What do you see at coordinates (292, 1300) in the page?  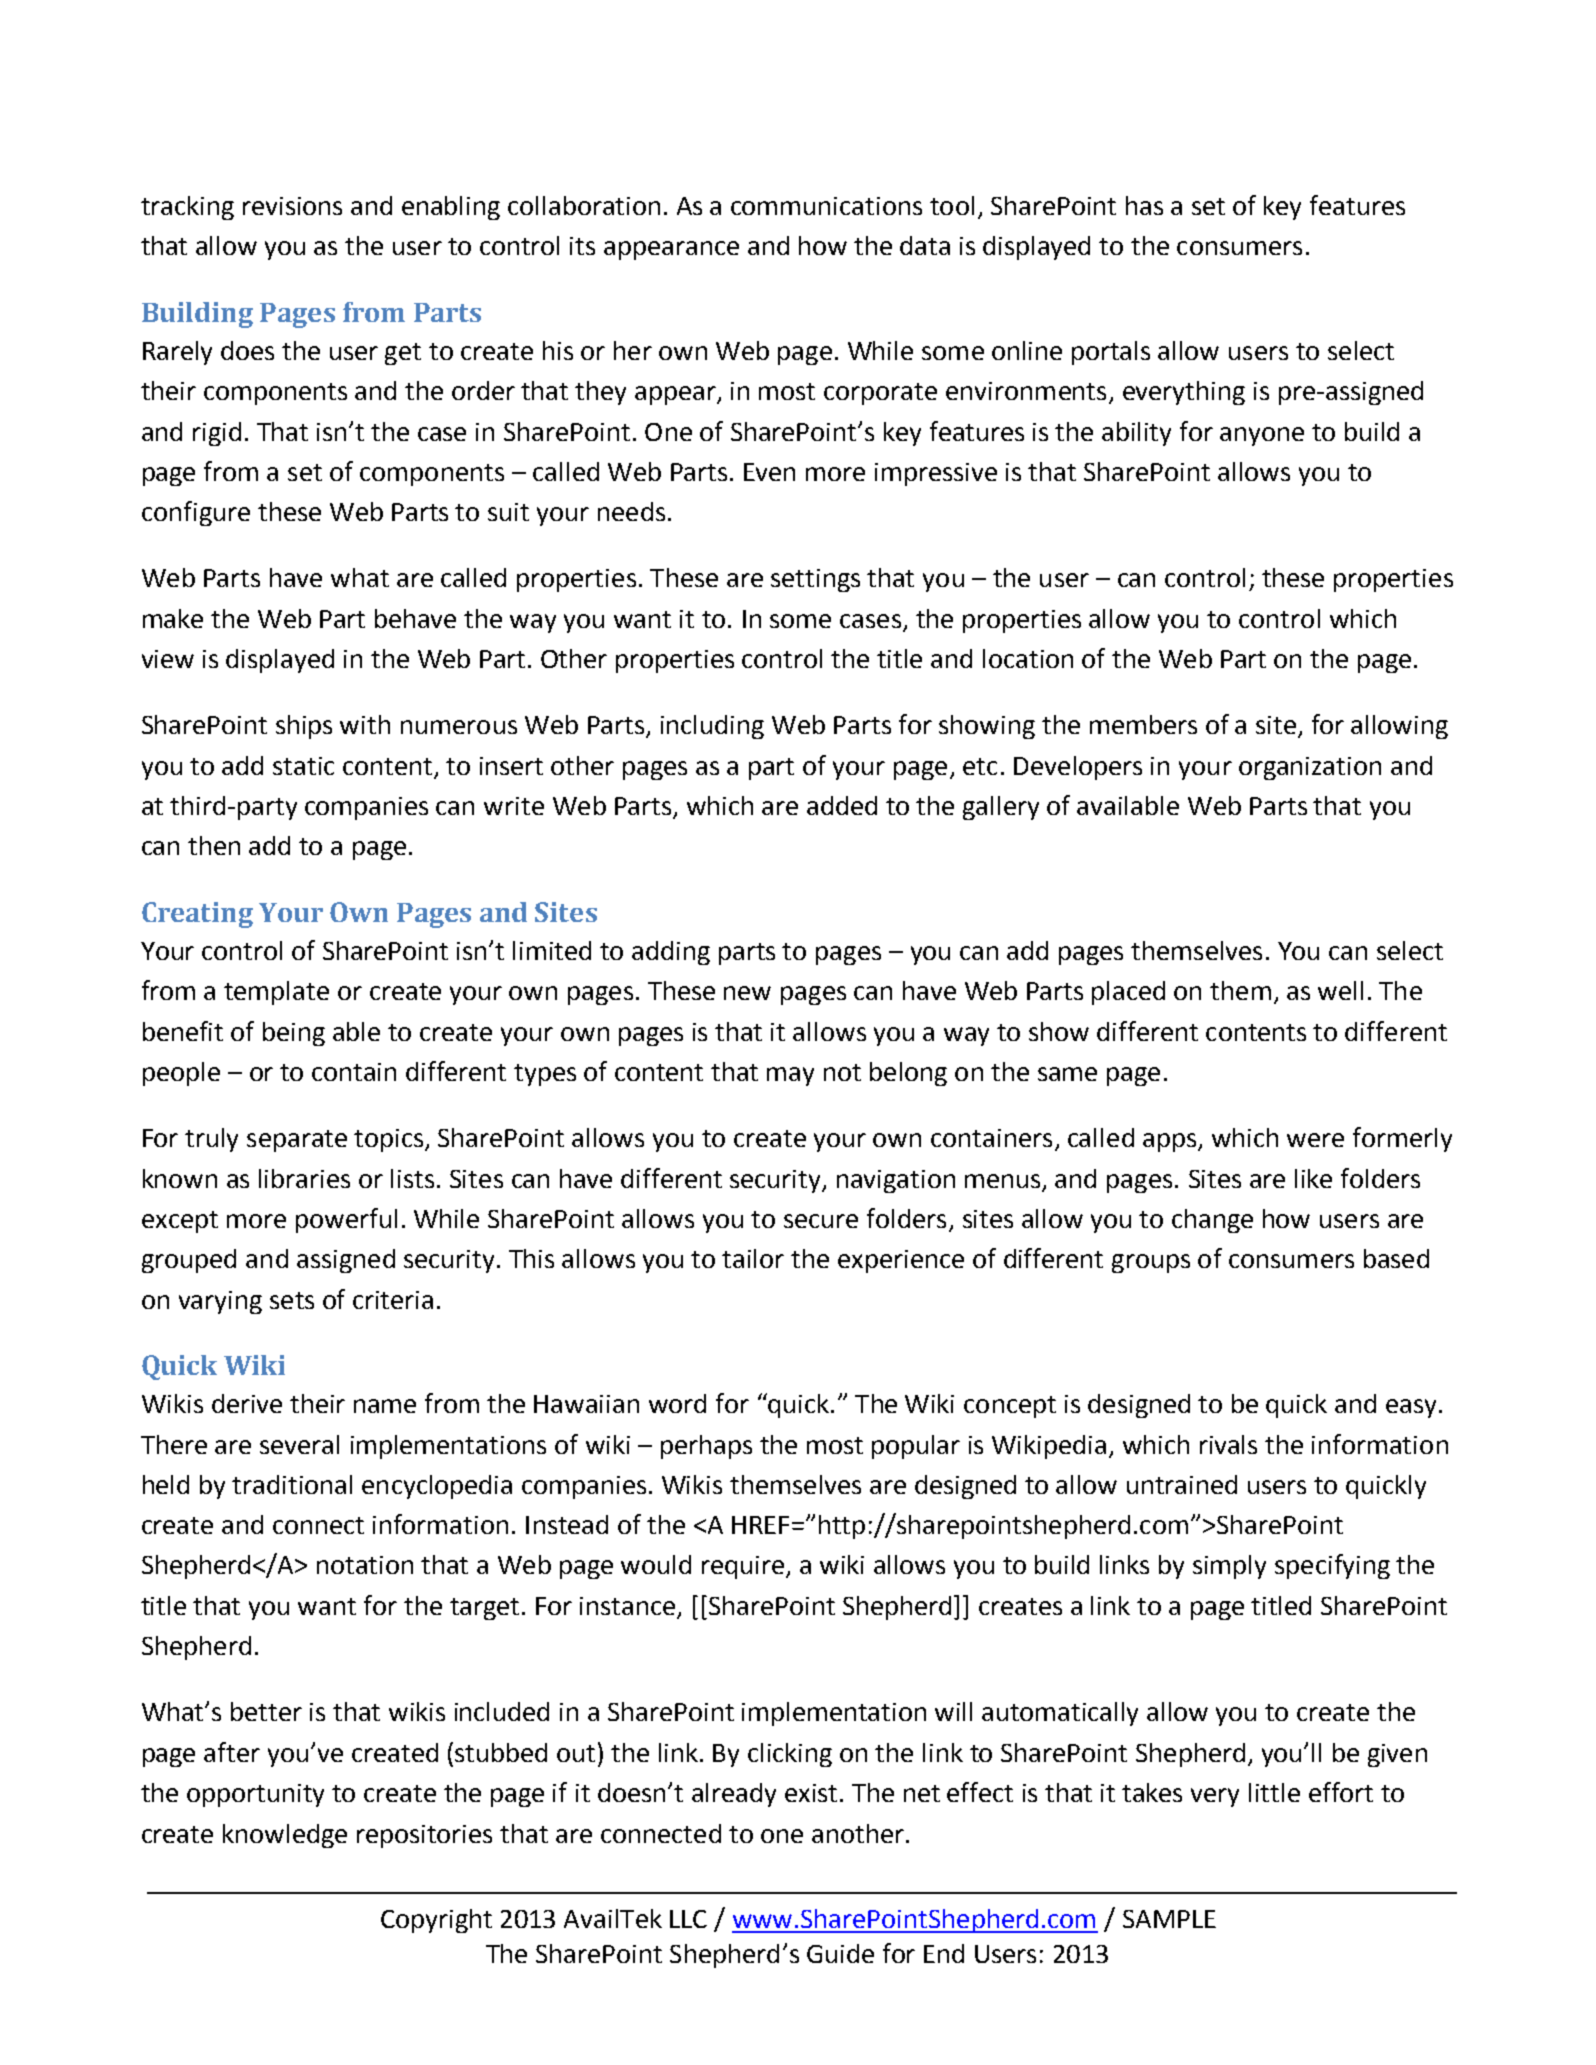 I see `sets` at bounding box center [292, 1300].
